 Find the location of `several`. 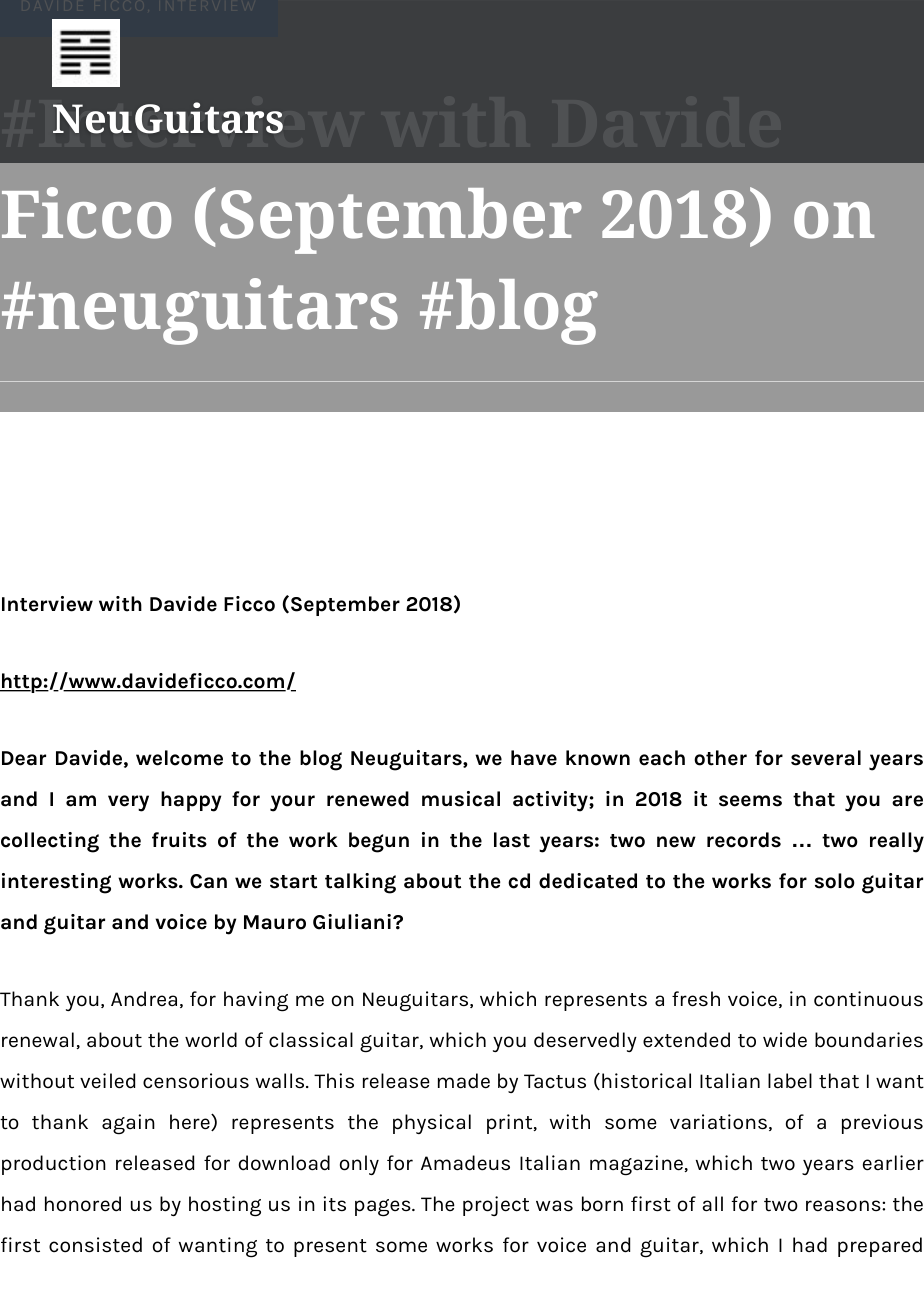

several is located at coordinates (826, 758).
